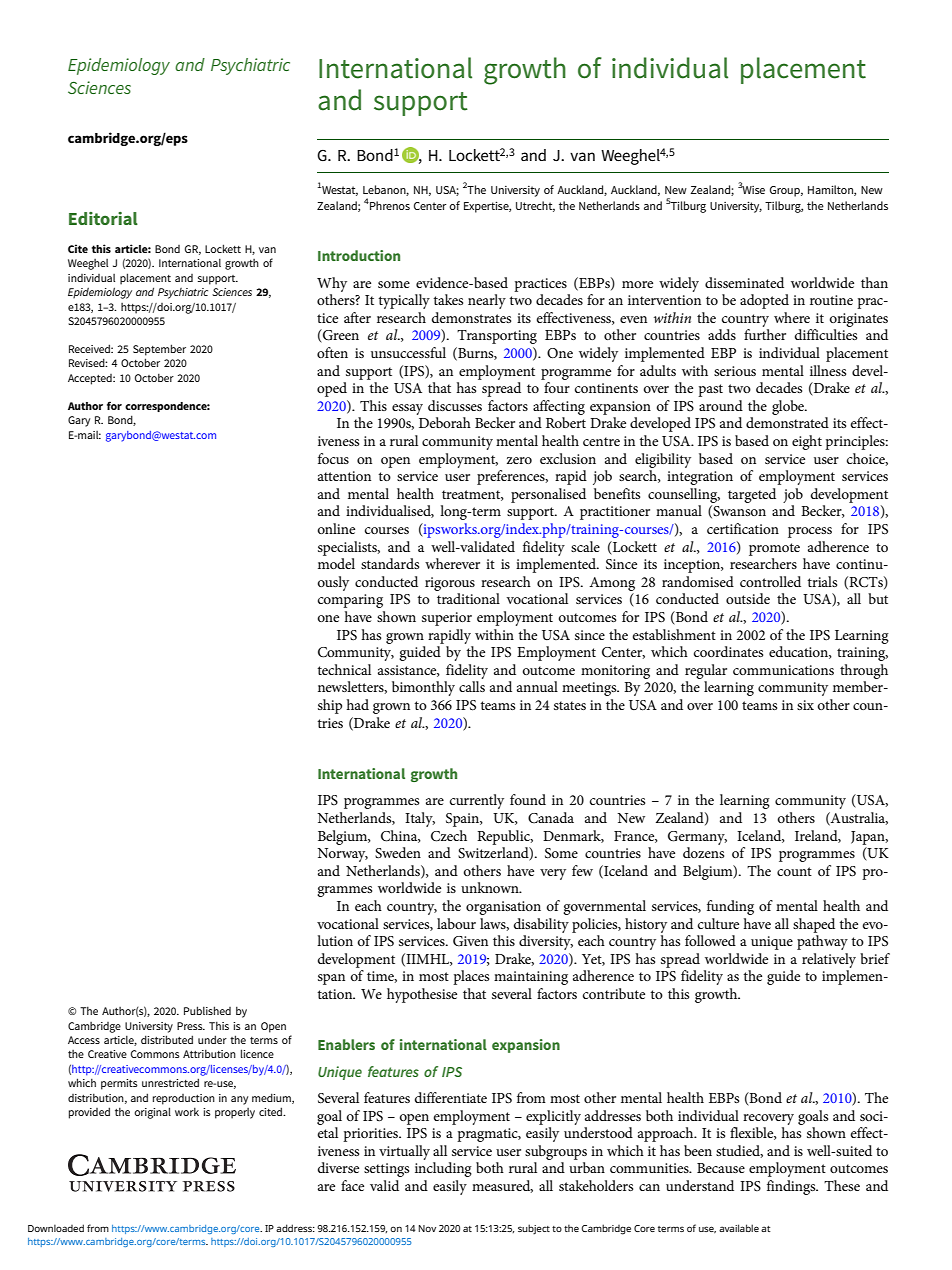 This screenshot has height=1270, width=952. I want to click on unknown, so click(491, 887).
